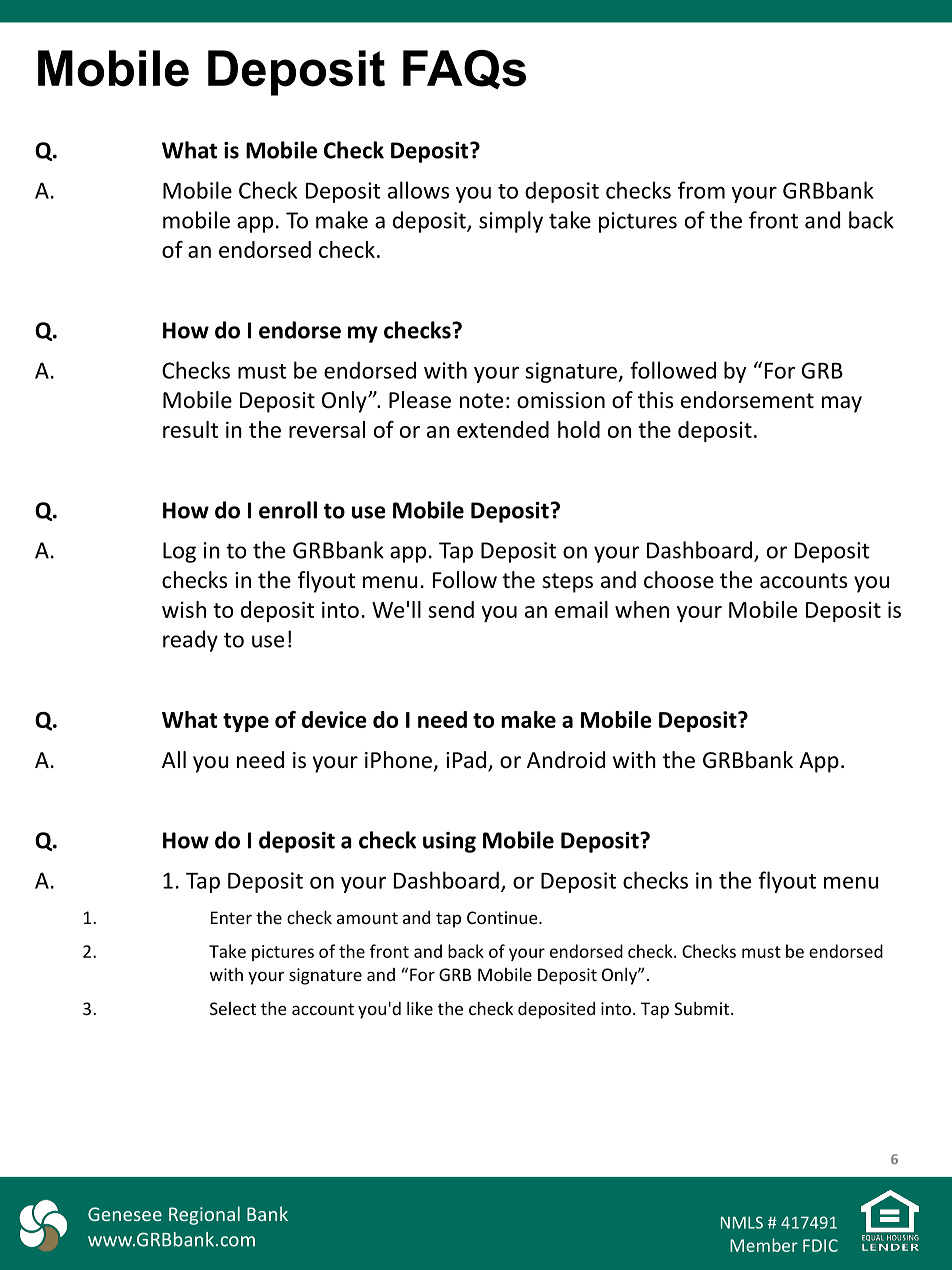 The width and height of the screenshot is (952, 1270). I want to click on simply, so click(511, 222).
